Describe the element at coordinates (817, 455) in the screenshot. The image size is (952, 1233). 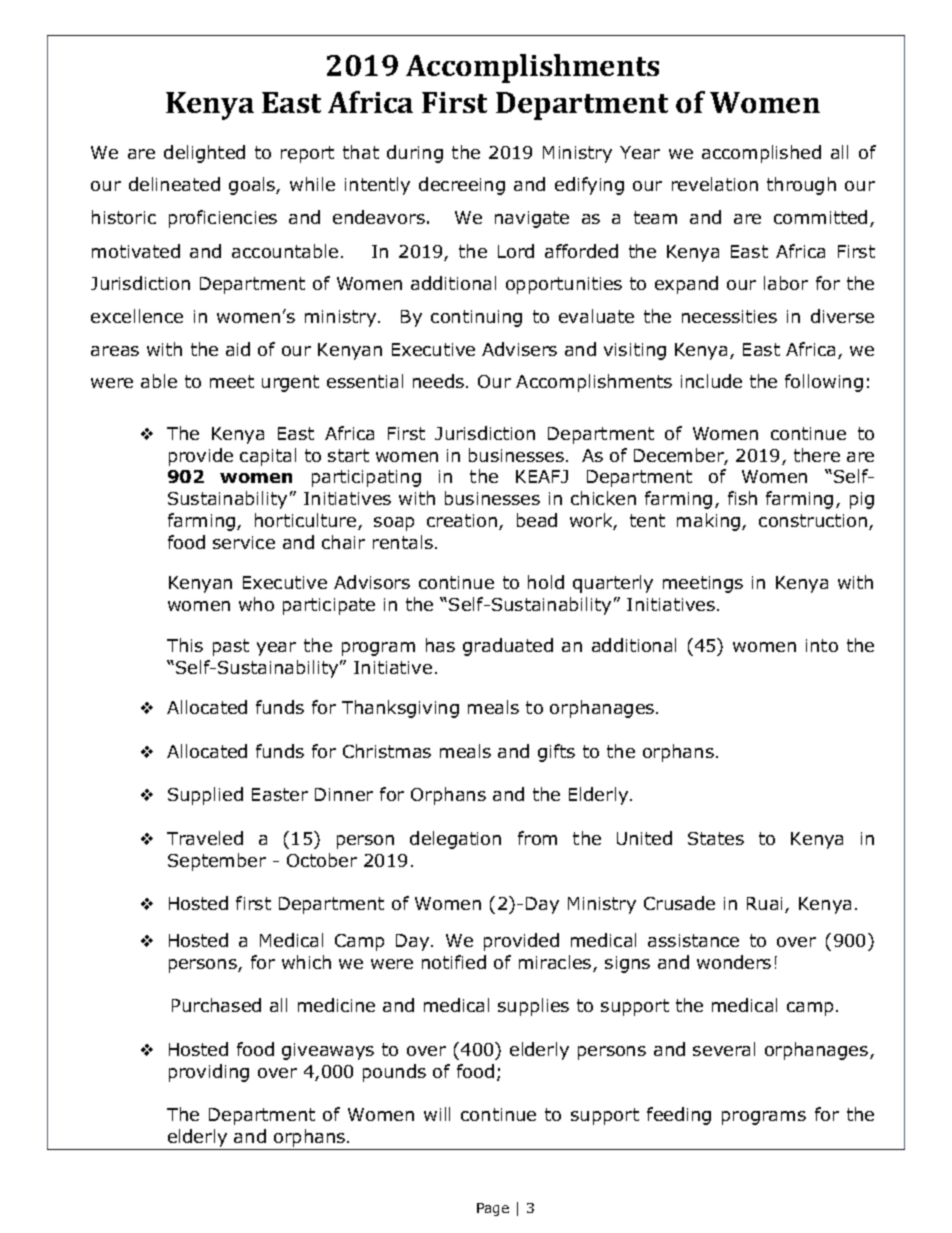
I see `there` at that location.
